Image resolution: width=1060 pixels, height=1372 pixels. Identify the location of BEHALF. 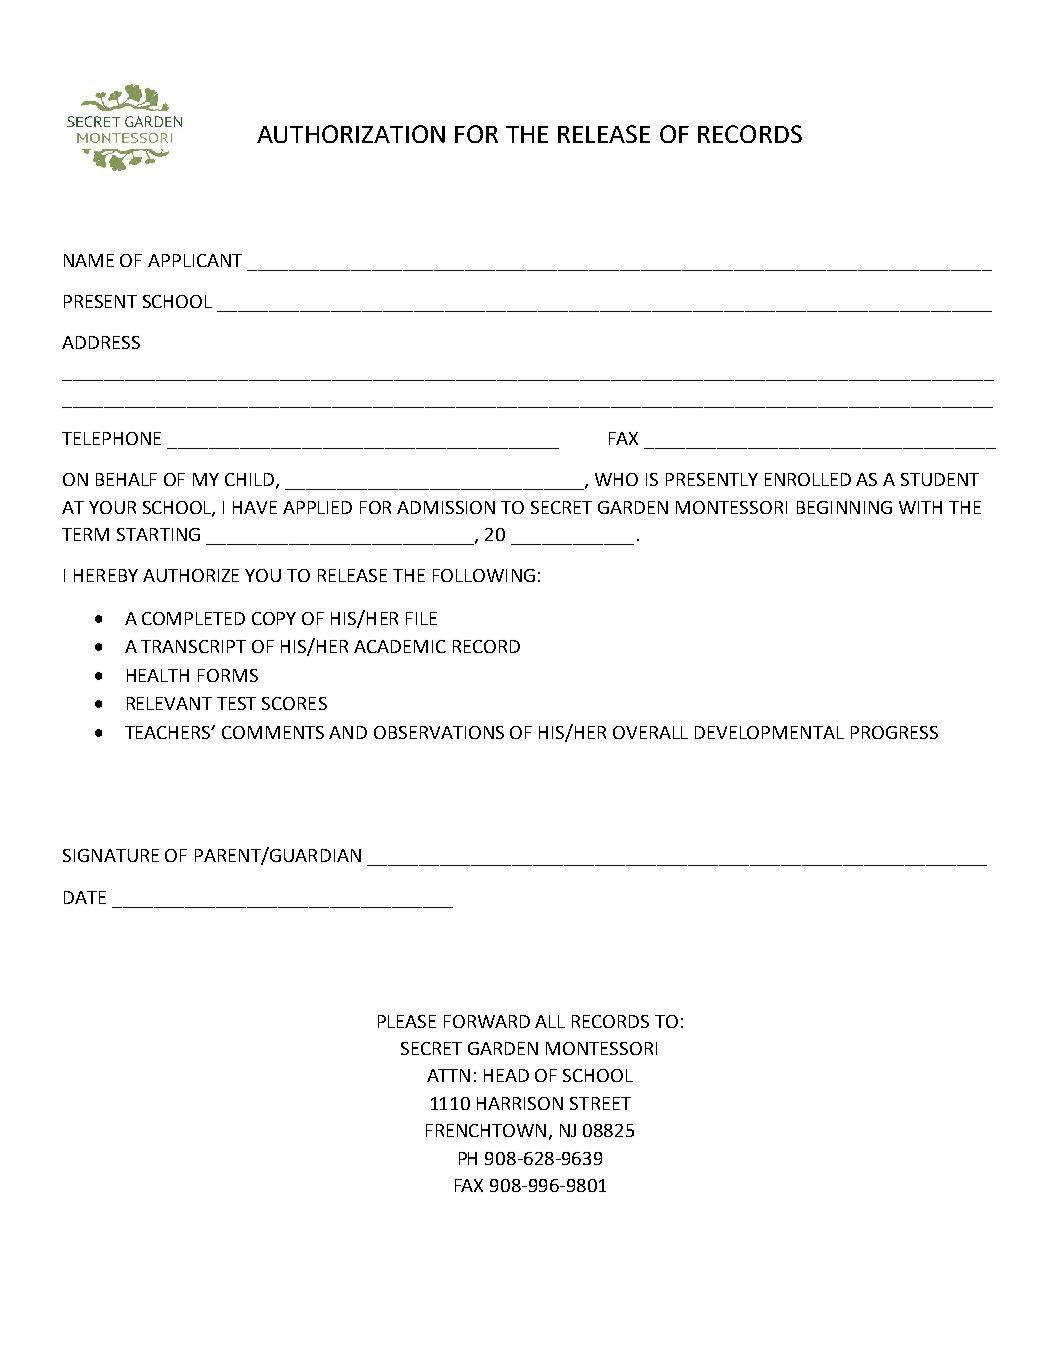
(126, 479).
